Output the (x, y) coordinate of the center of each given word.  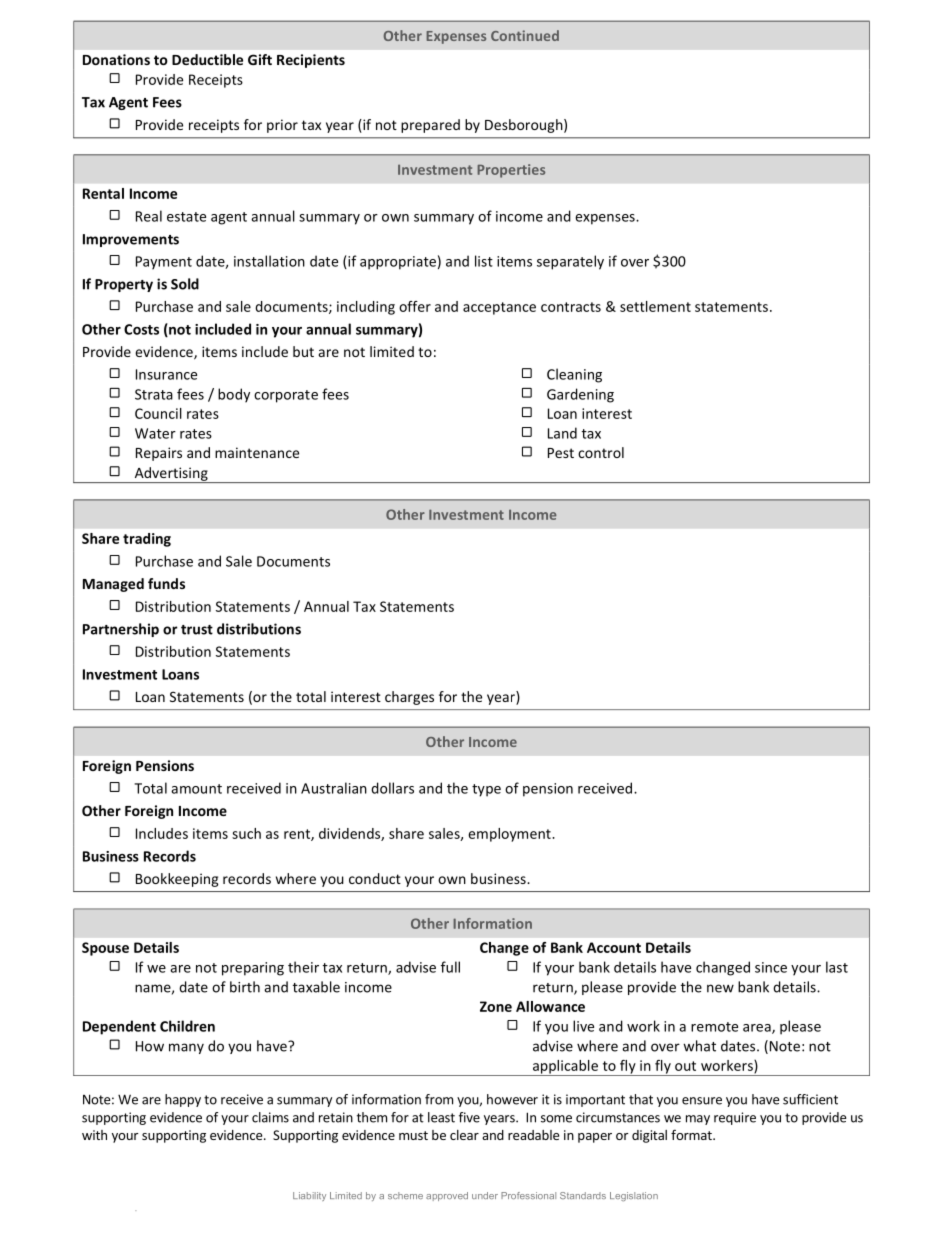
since (771, 967)
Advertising (171, 475)
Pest (561, 453)
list (484, 261)
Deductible (207, 59)
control (601, 452)
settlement (655, 306)
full (450, 967)
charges (409, 698)
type (486, 790)
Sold (185, 284)
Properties (511, 171)
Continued (525, 35)
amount (196, 789)
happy (183, 1100)
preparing (253, 969)
